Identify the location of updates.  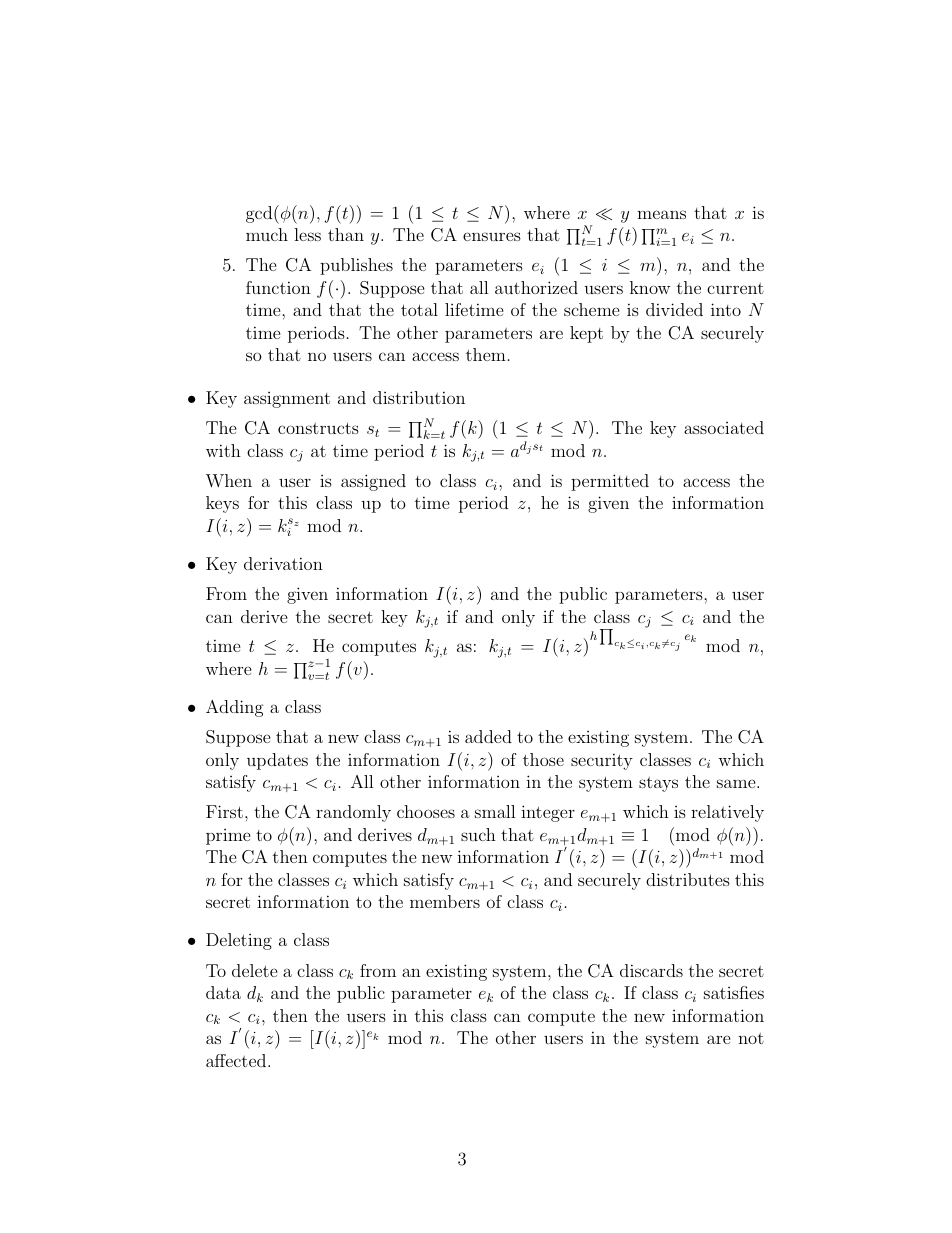
(277, 761).
